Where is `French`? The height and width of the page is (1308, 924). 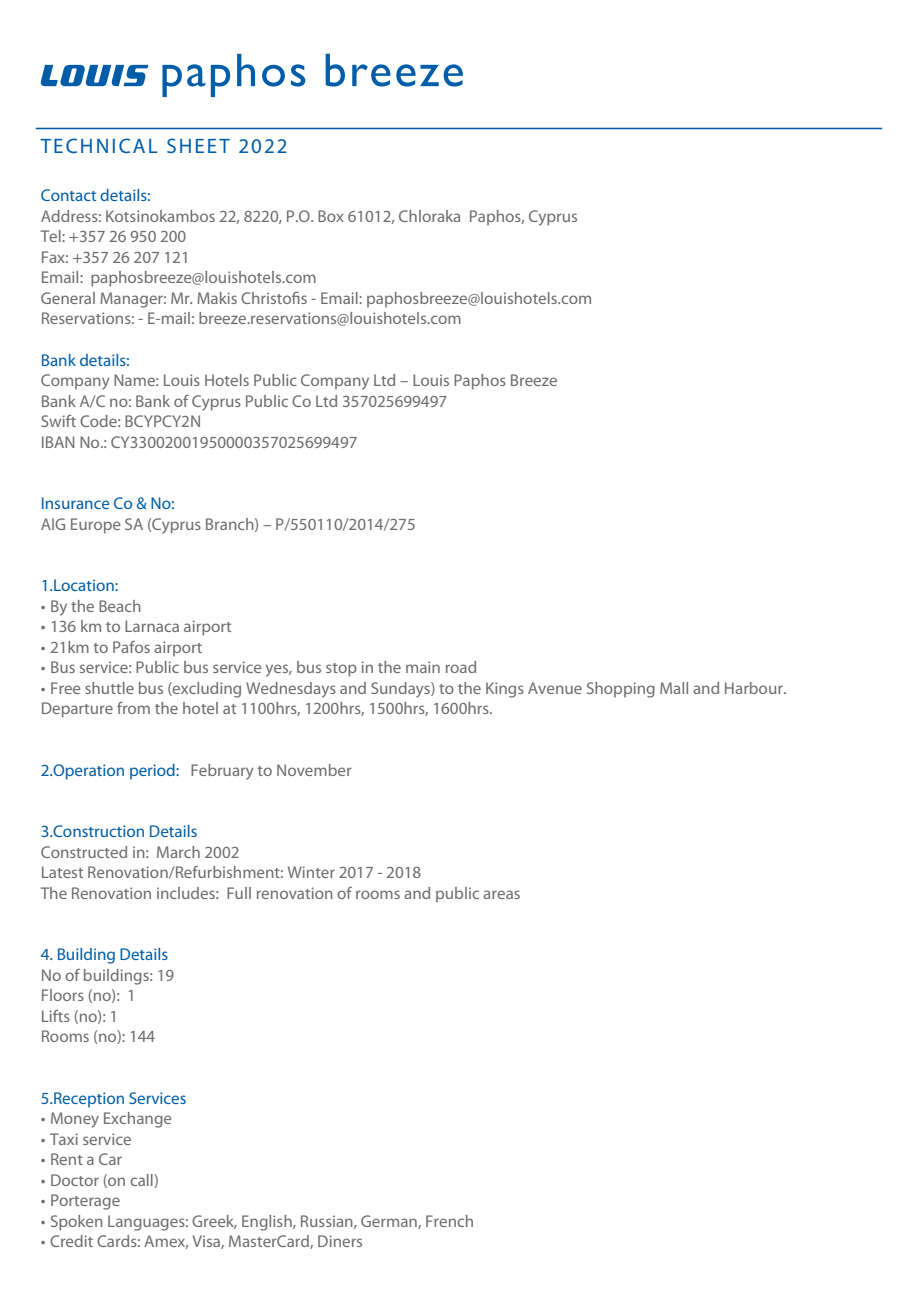 French is located at coordinates (449, 1221).
